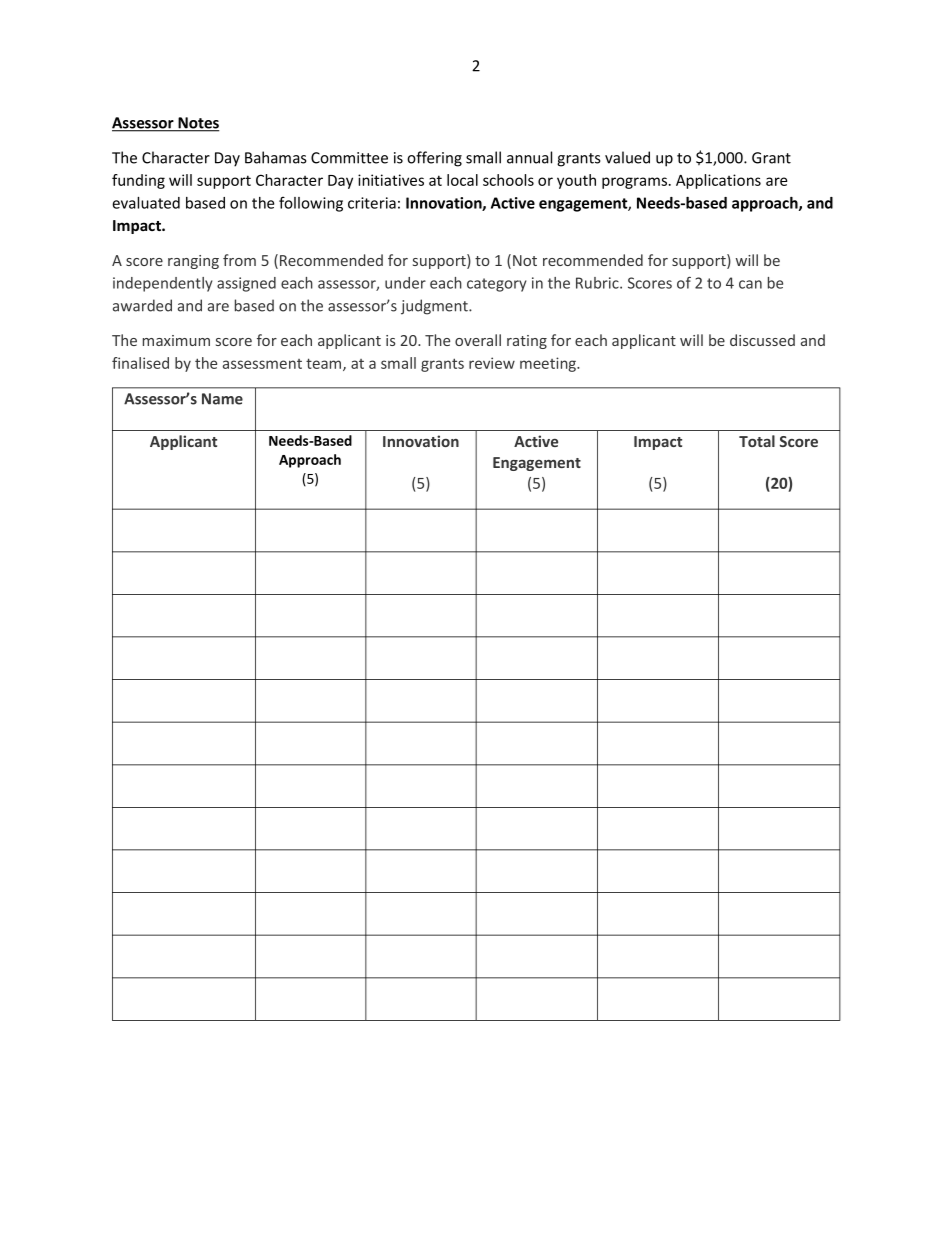 This page has width=952, height=1233. I want to click on Name, so click(222, 399).
